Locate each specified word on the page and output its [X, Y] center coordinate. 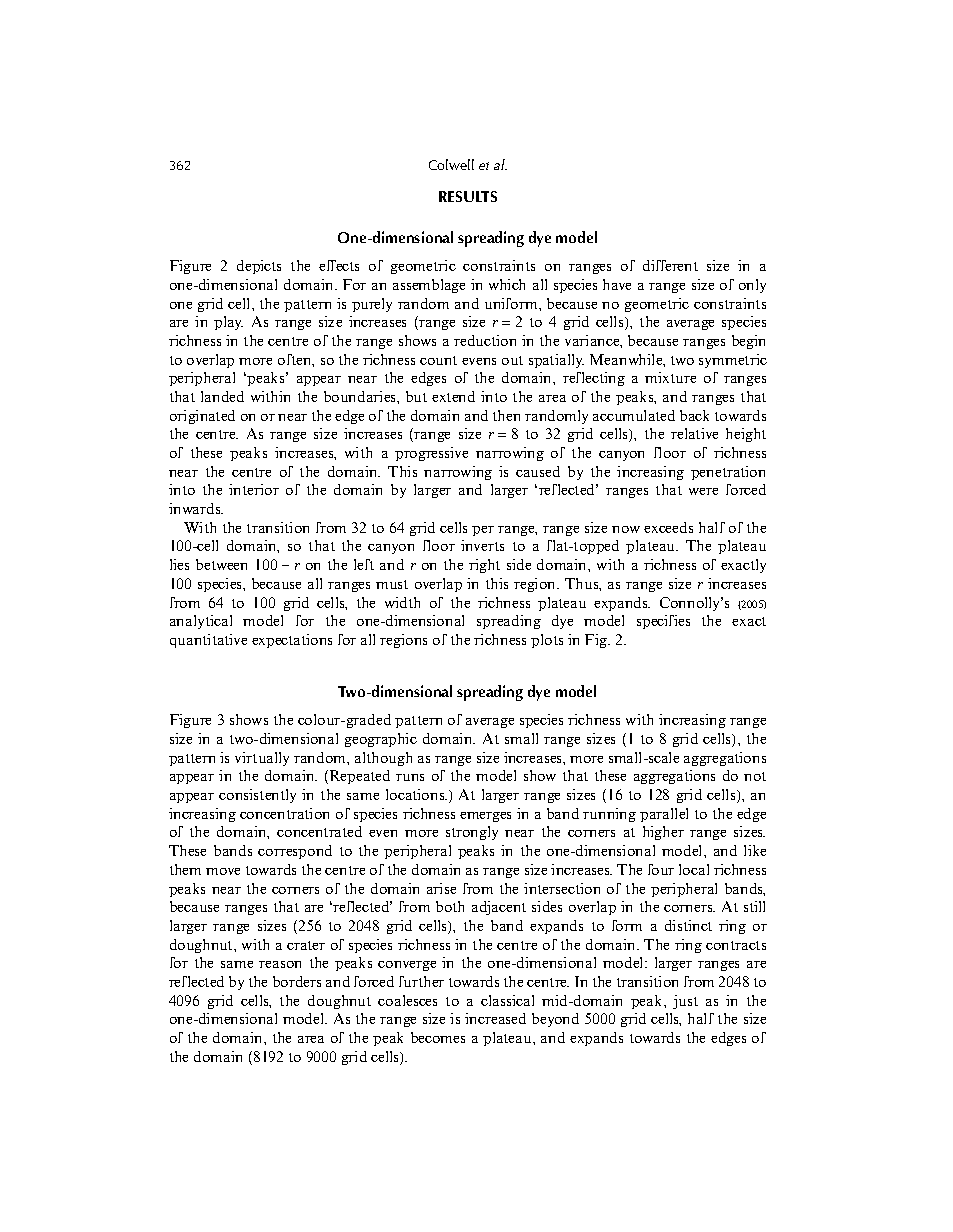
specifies [663, 622]
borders [297, 981]
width [402, 602]
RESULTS [468, 196]
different [670, 265]
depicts [259, 267]
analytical [201, 622]
